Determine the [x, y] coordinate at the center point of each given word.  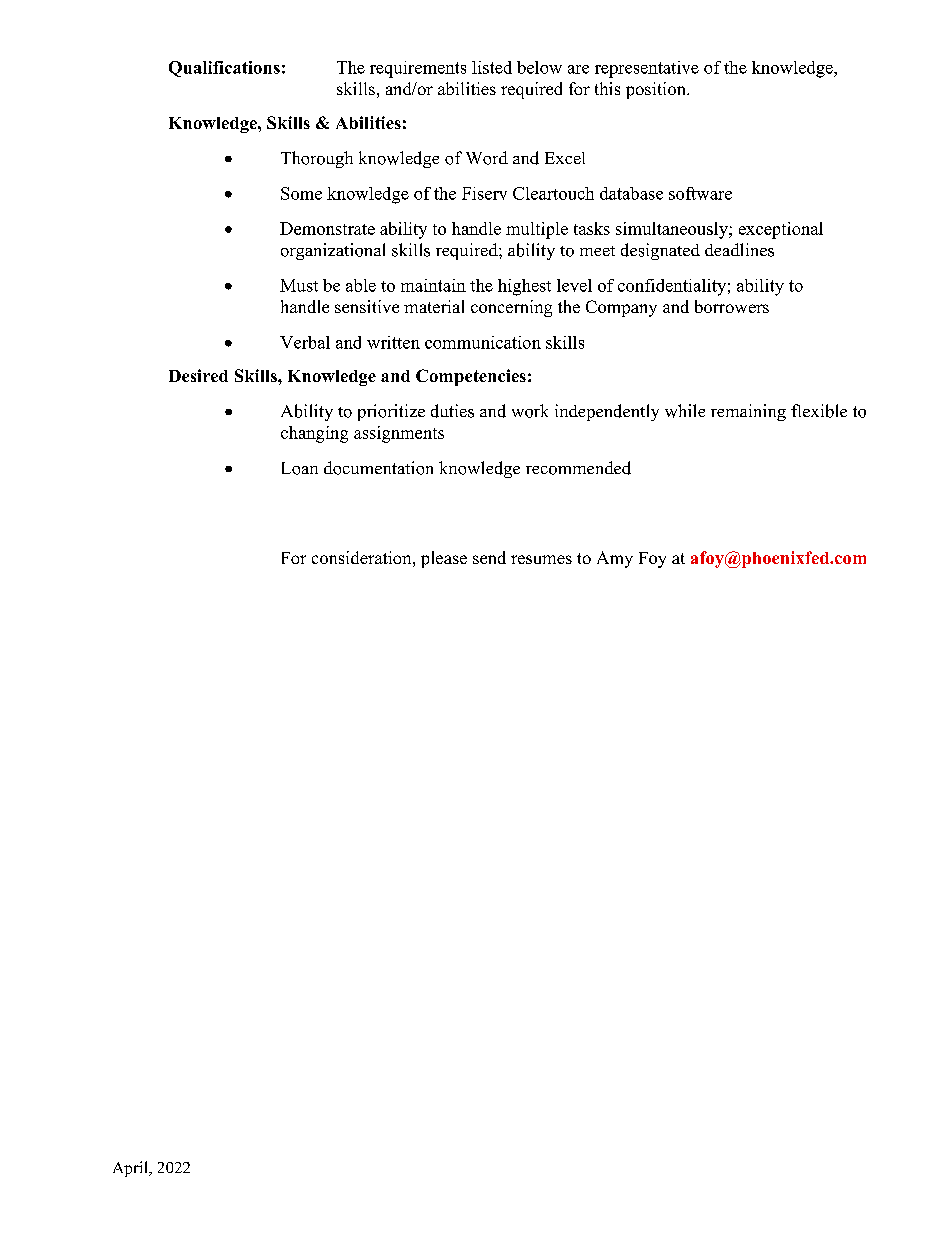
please [444, 559]
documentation [378, 468]
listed [492, 67]
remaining [748, 412]
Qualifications [224, 69]
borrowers [732, 306]
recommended [578, 468]
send [489, 557]
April [131, 1169]
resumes [541, 559]
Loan [300, 468]
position [657, 90]
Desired [198, 375]
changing [314, 434]
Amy [615, 559]
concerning [511, 308]
